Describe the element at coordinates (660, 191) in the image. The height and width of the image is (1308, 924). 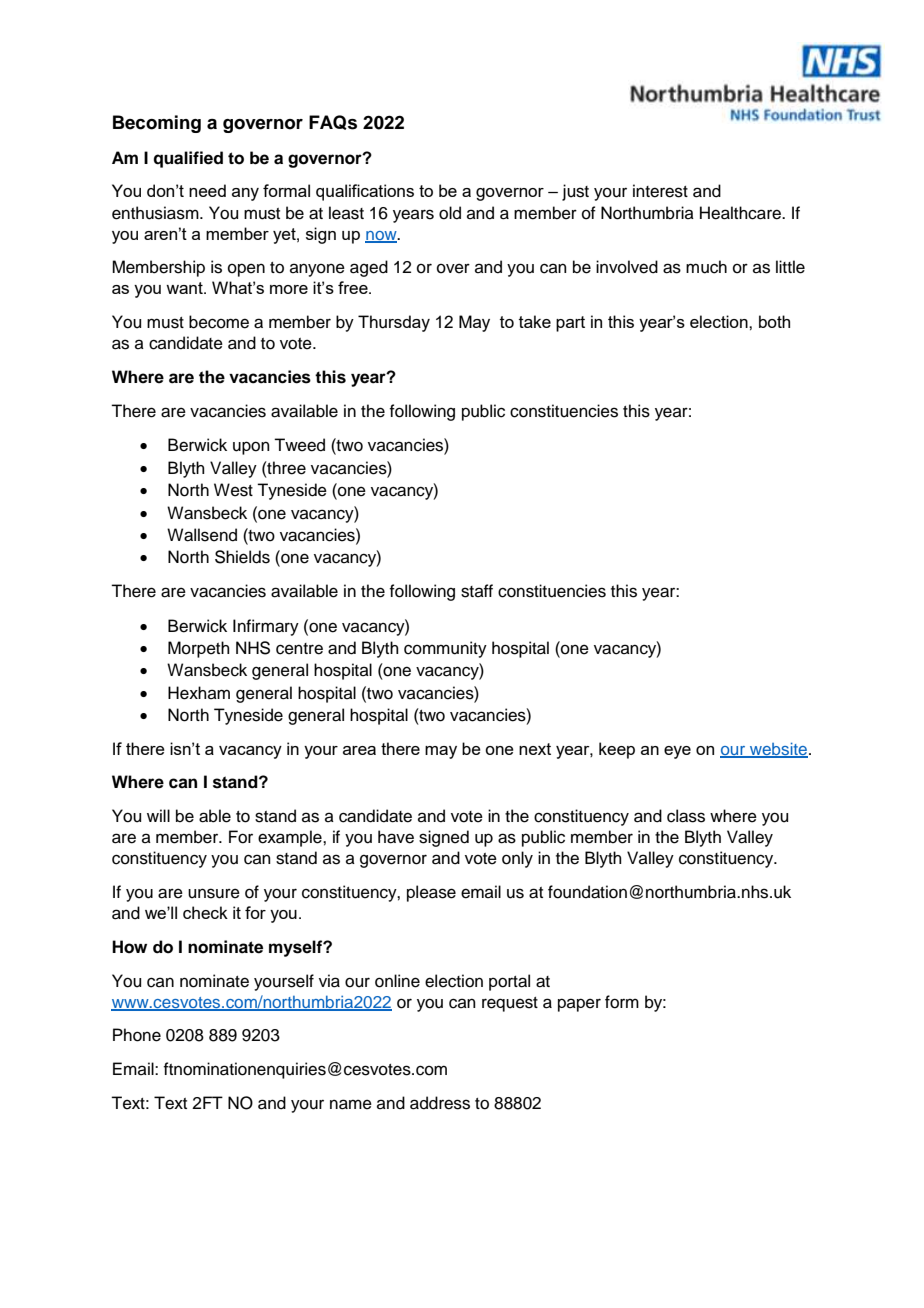
I see `interest` at that location.
